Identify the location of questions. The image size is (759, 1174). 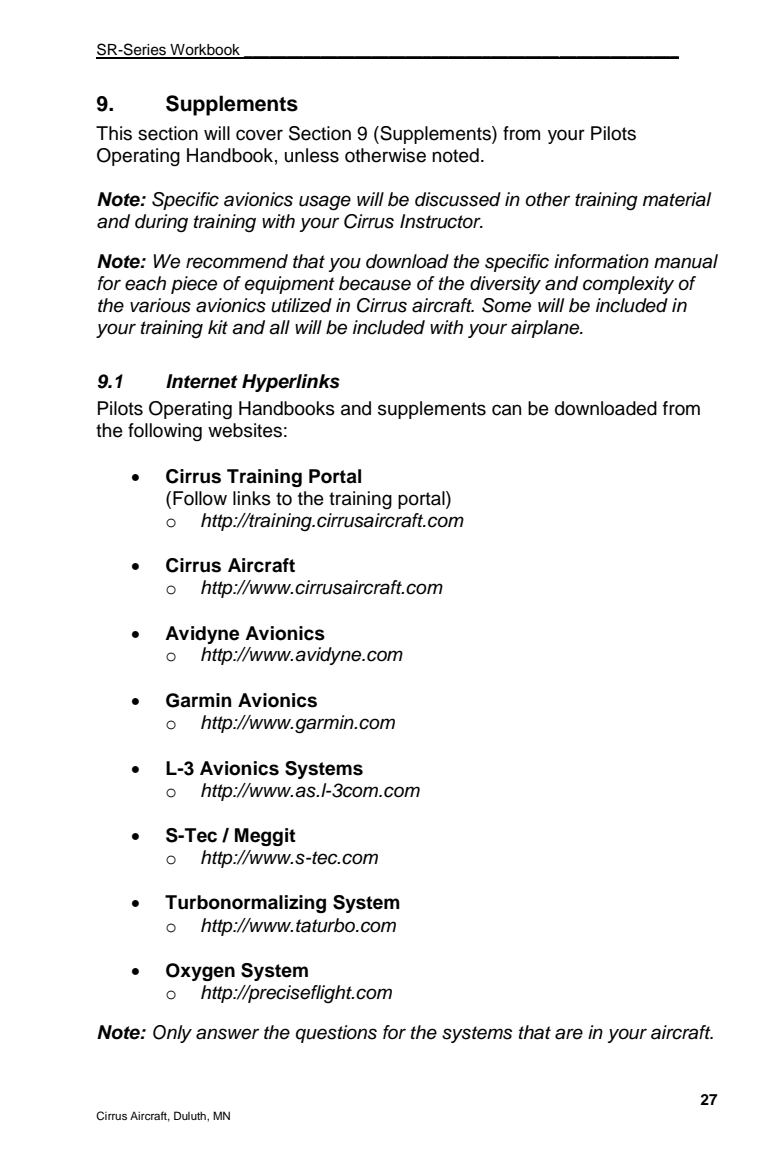
(336, 1034).
